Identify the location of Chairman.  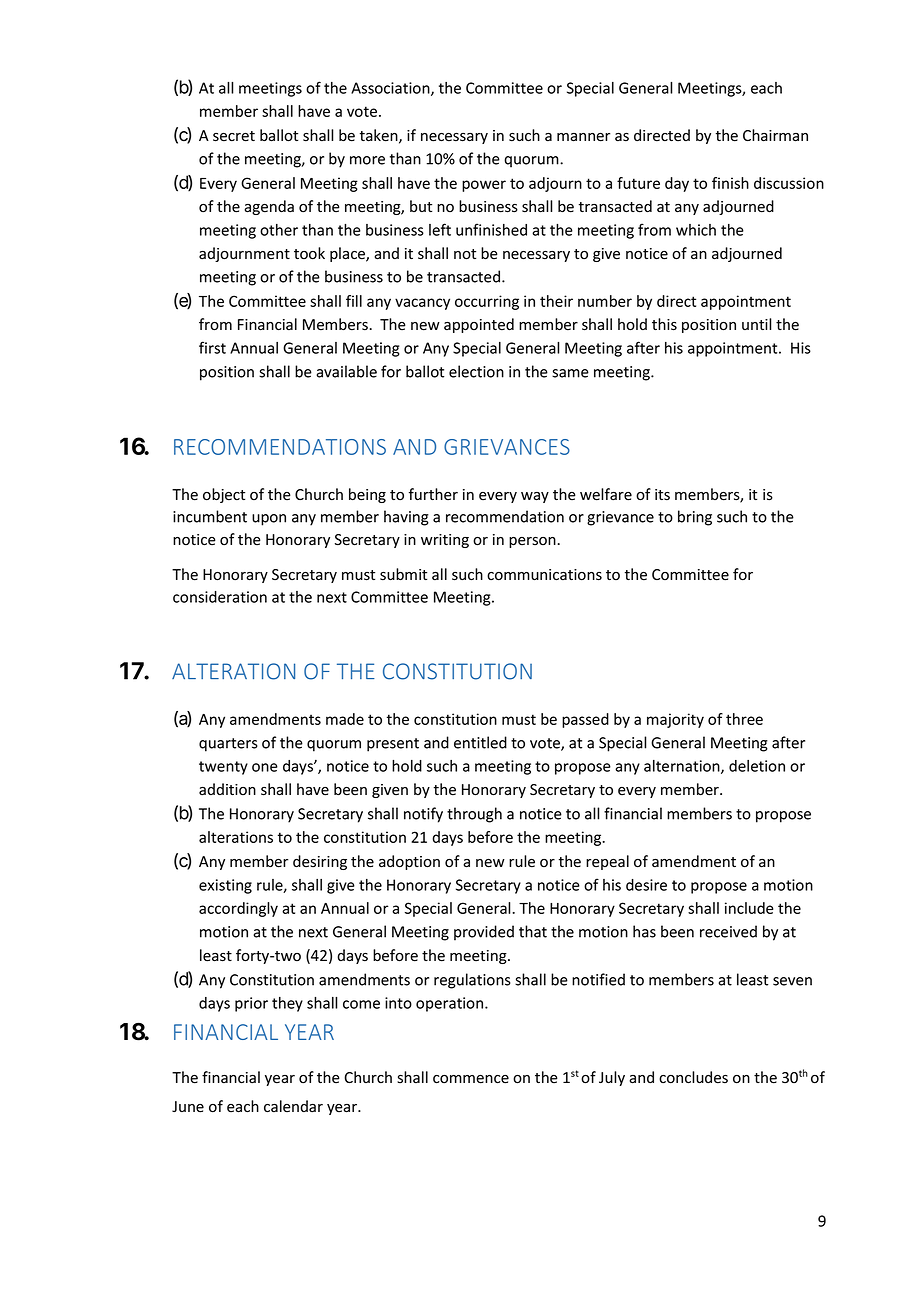
(775, 135).
